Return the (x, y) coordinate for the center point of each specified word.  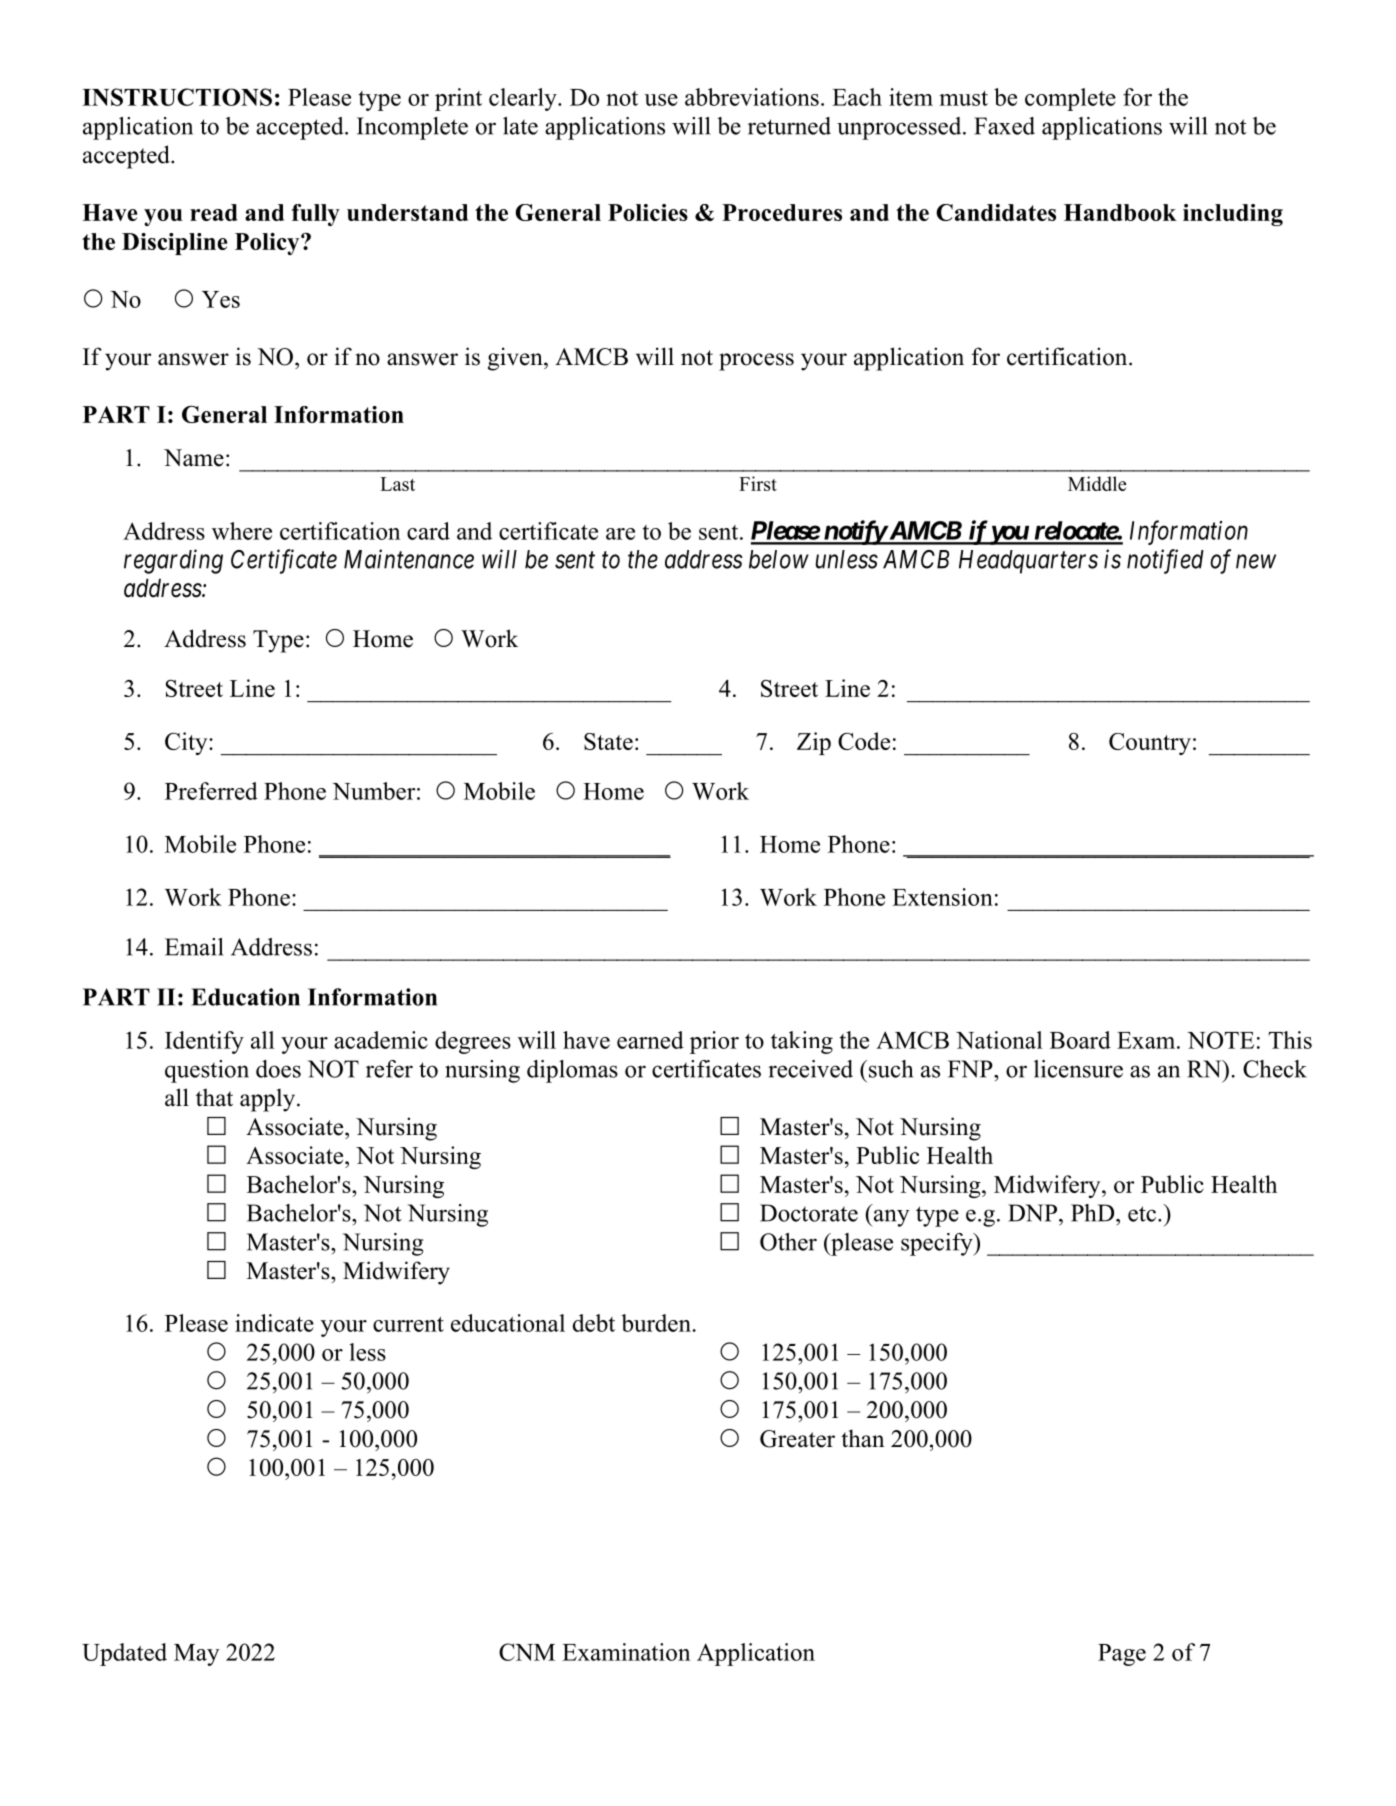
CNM (527, 1652)
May (196, 1655)
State (608, 741)
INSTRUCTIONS (177, 97)
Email (194, 947)
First (758, 483)
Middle (1097, 483)
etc (1142, 1214)
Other (788, 1242)
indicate (274, 1323)
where (242, 531)
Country (1150, 744)
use (661, 100)
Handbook (1120, 212)
